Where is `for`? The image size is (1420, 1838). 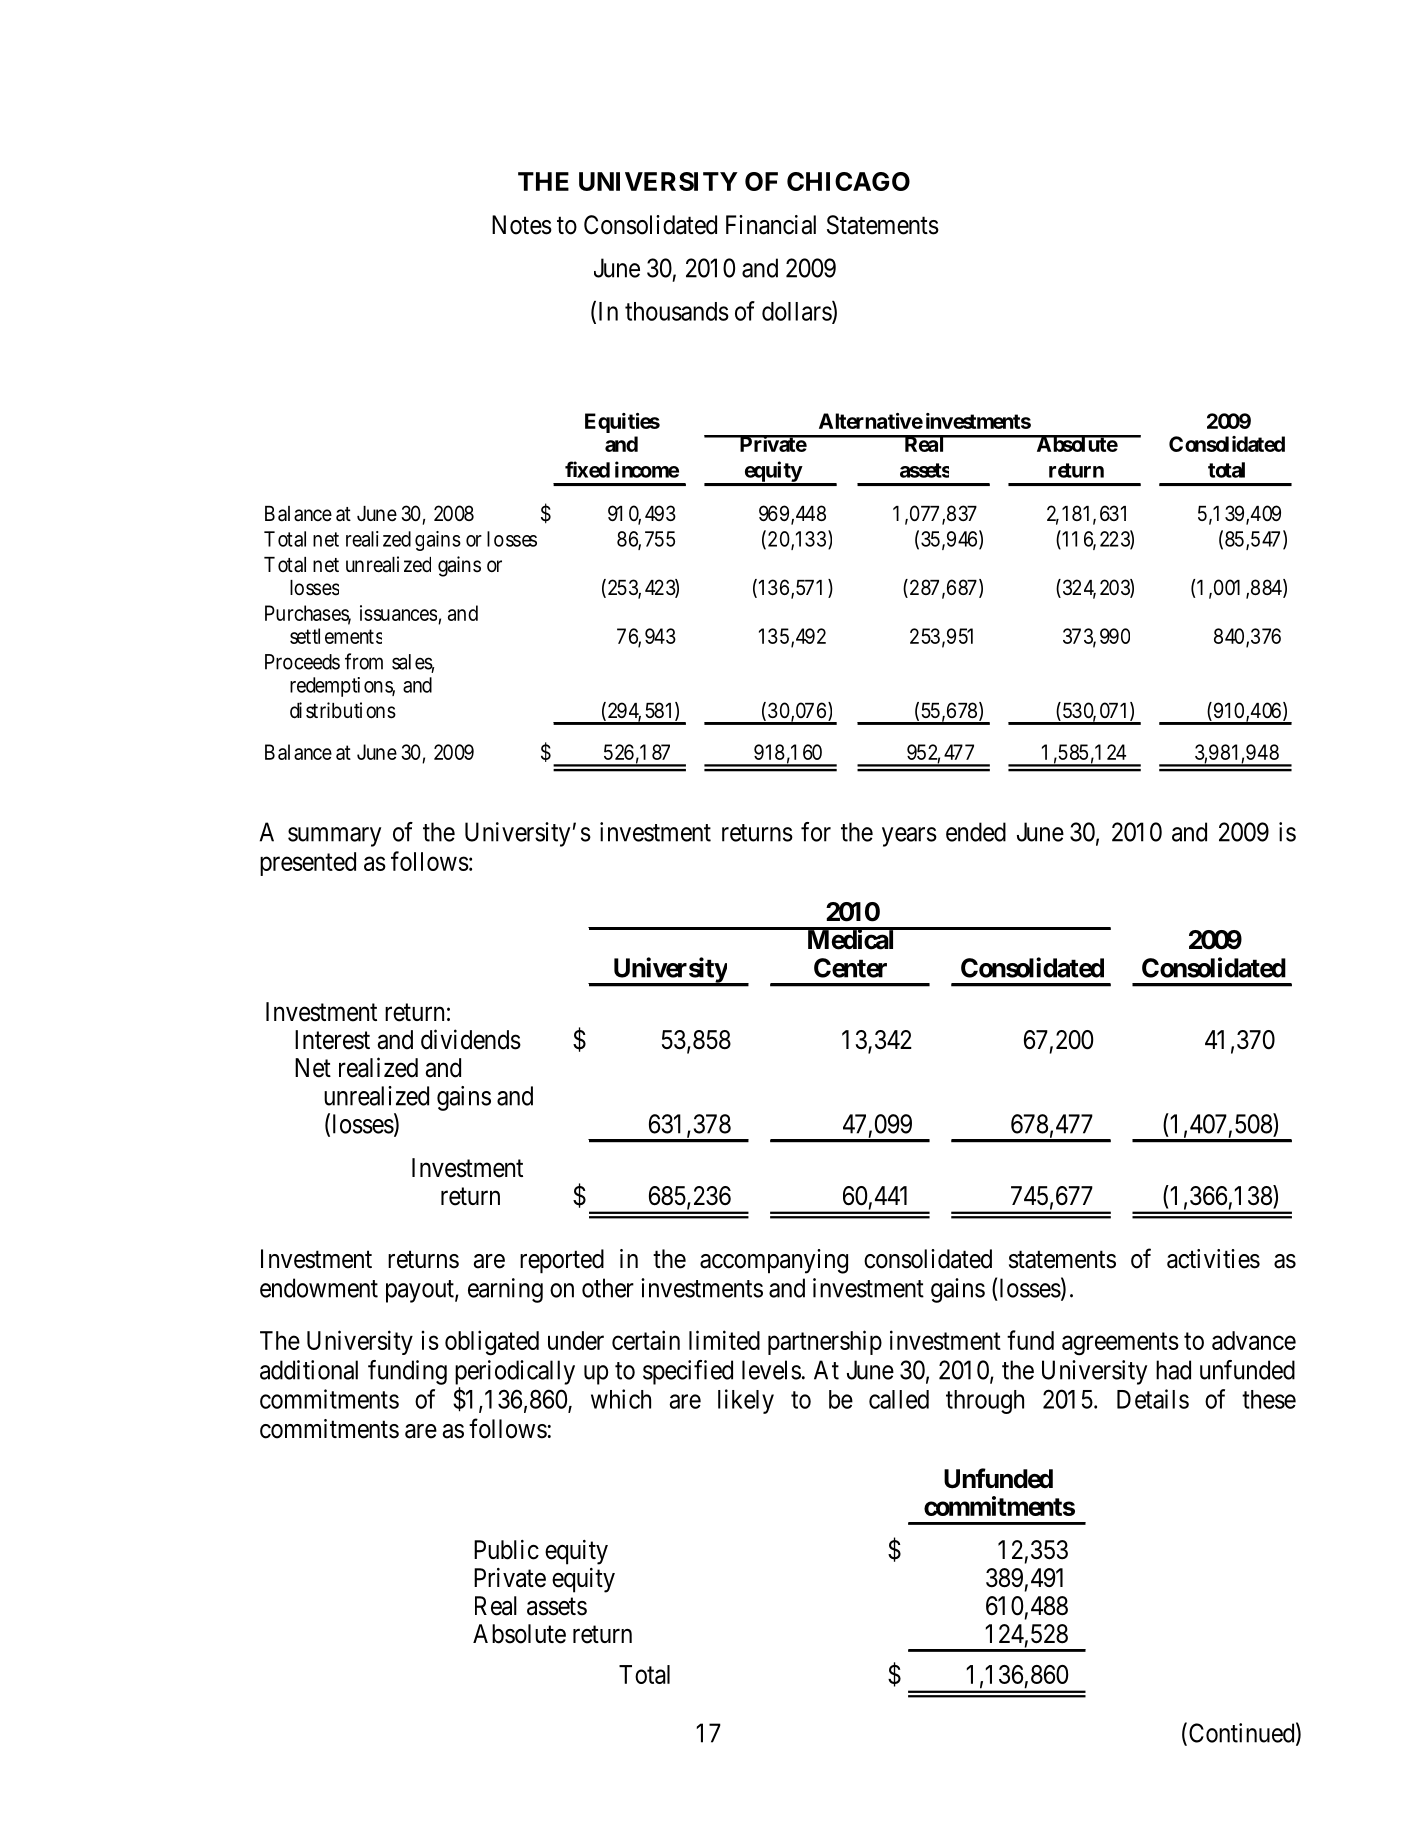
for is located at coordinates (816, 832).
